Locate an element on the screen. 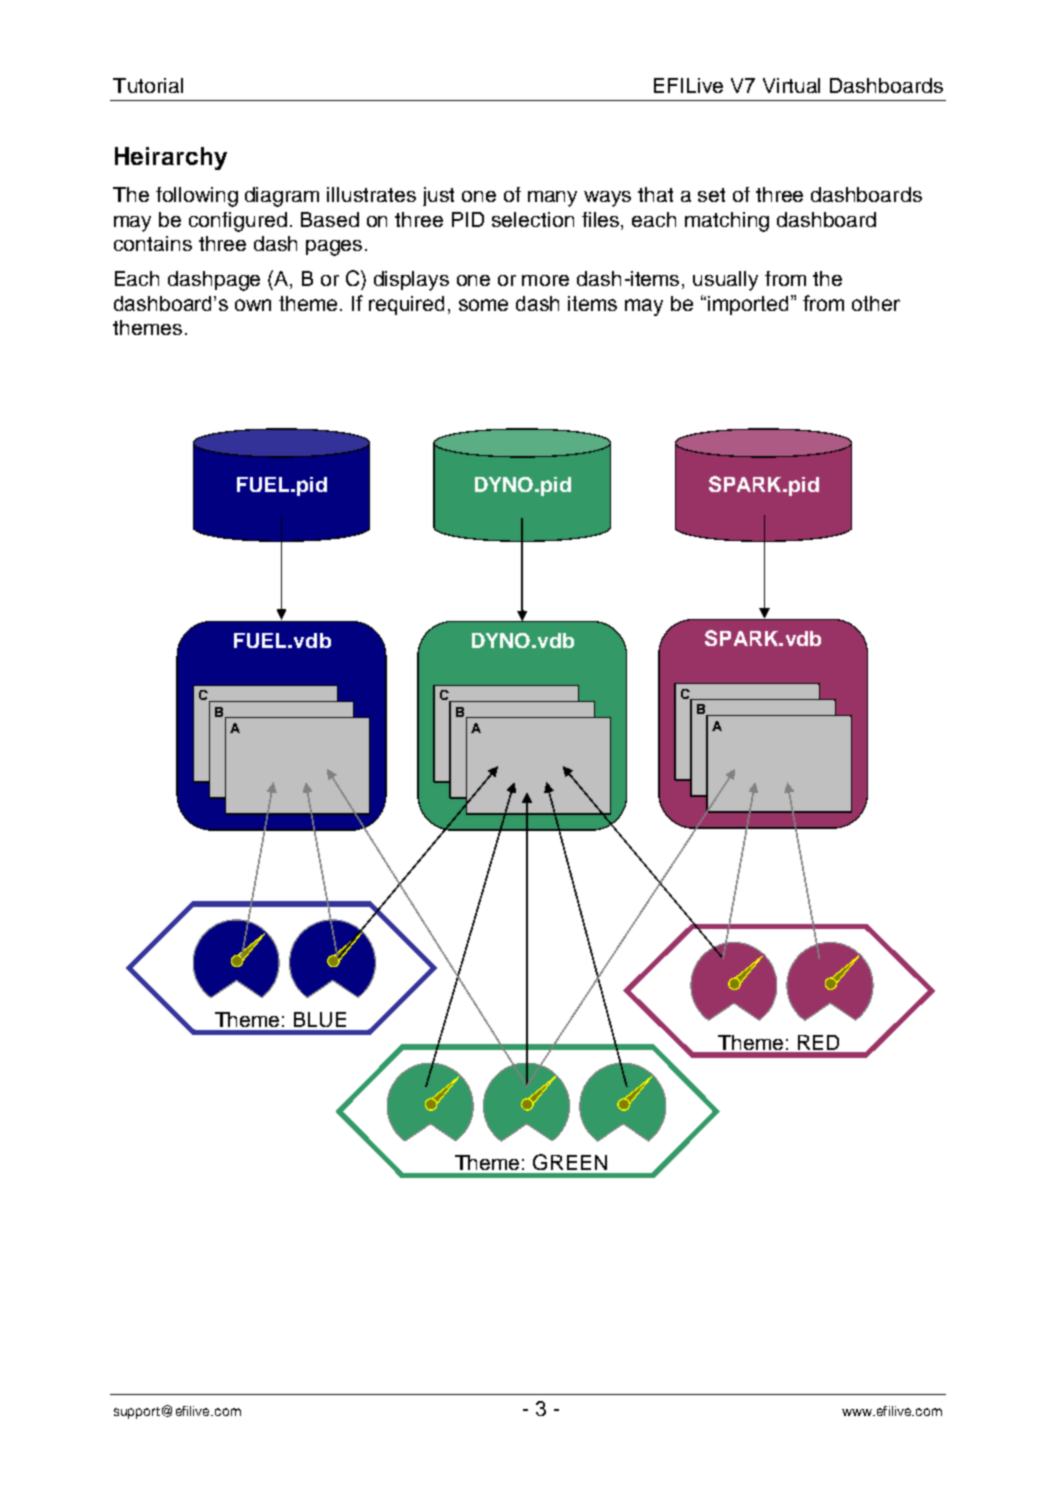 This screenshot has width=1056, height=1494. some is located at coordinates (483, 305).
